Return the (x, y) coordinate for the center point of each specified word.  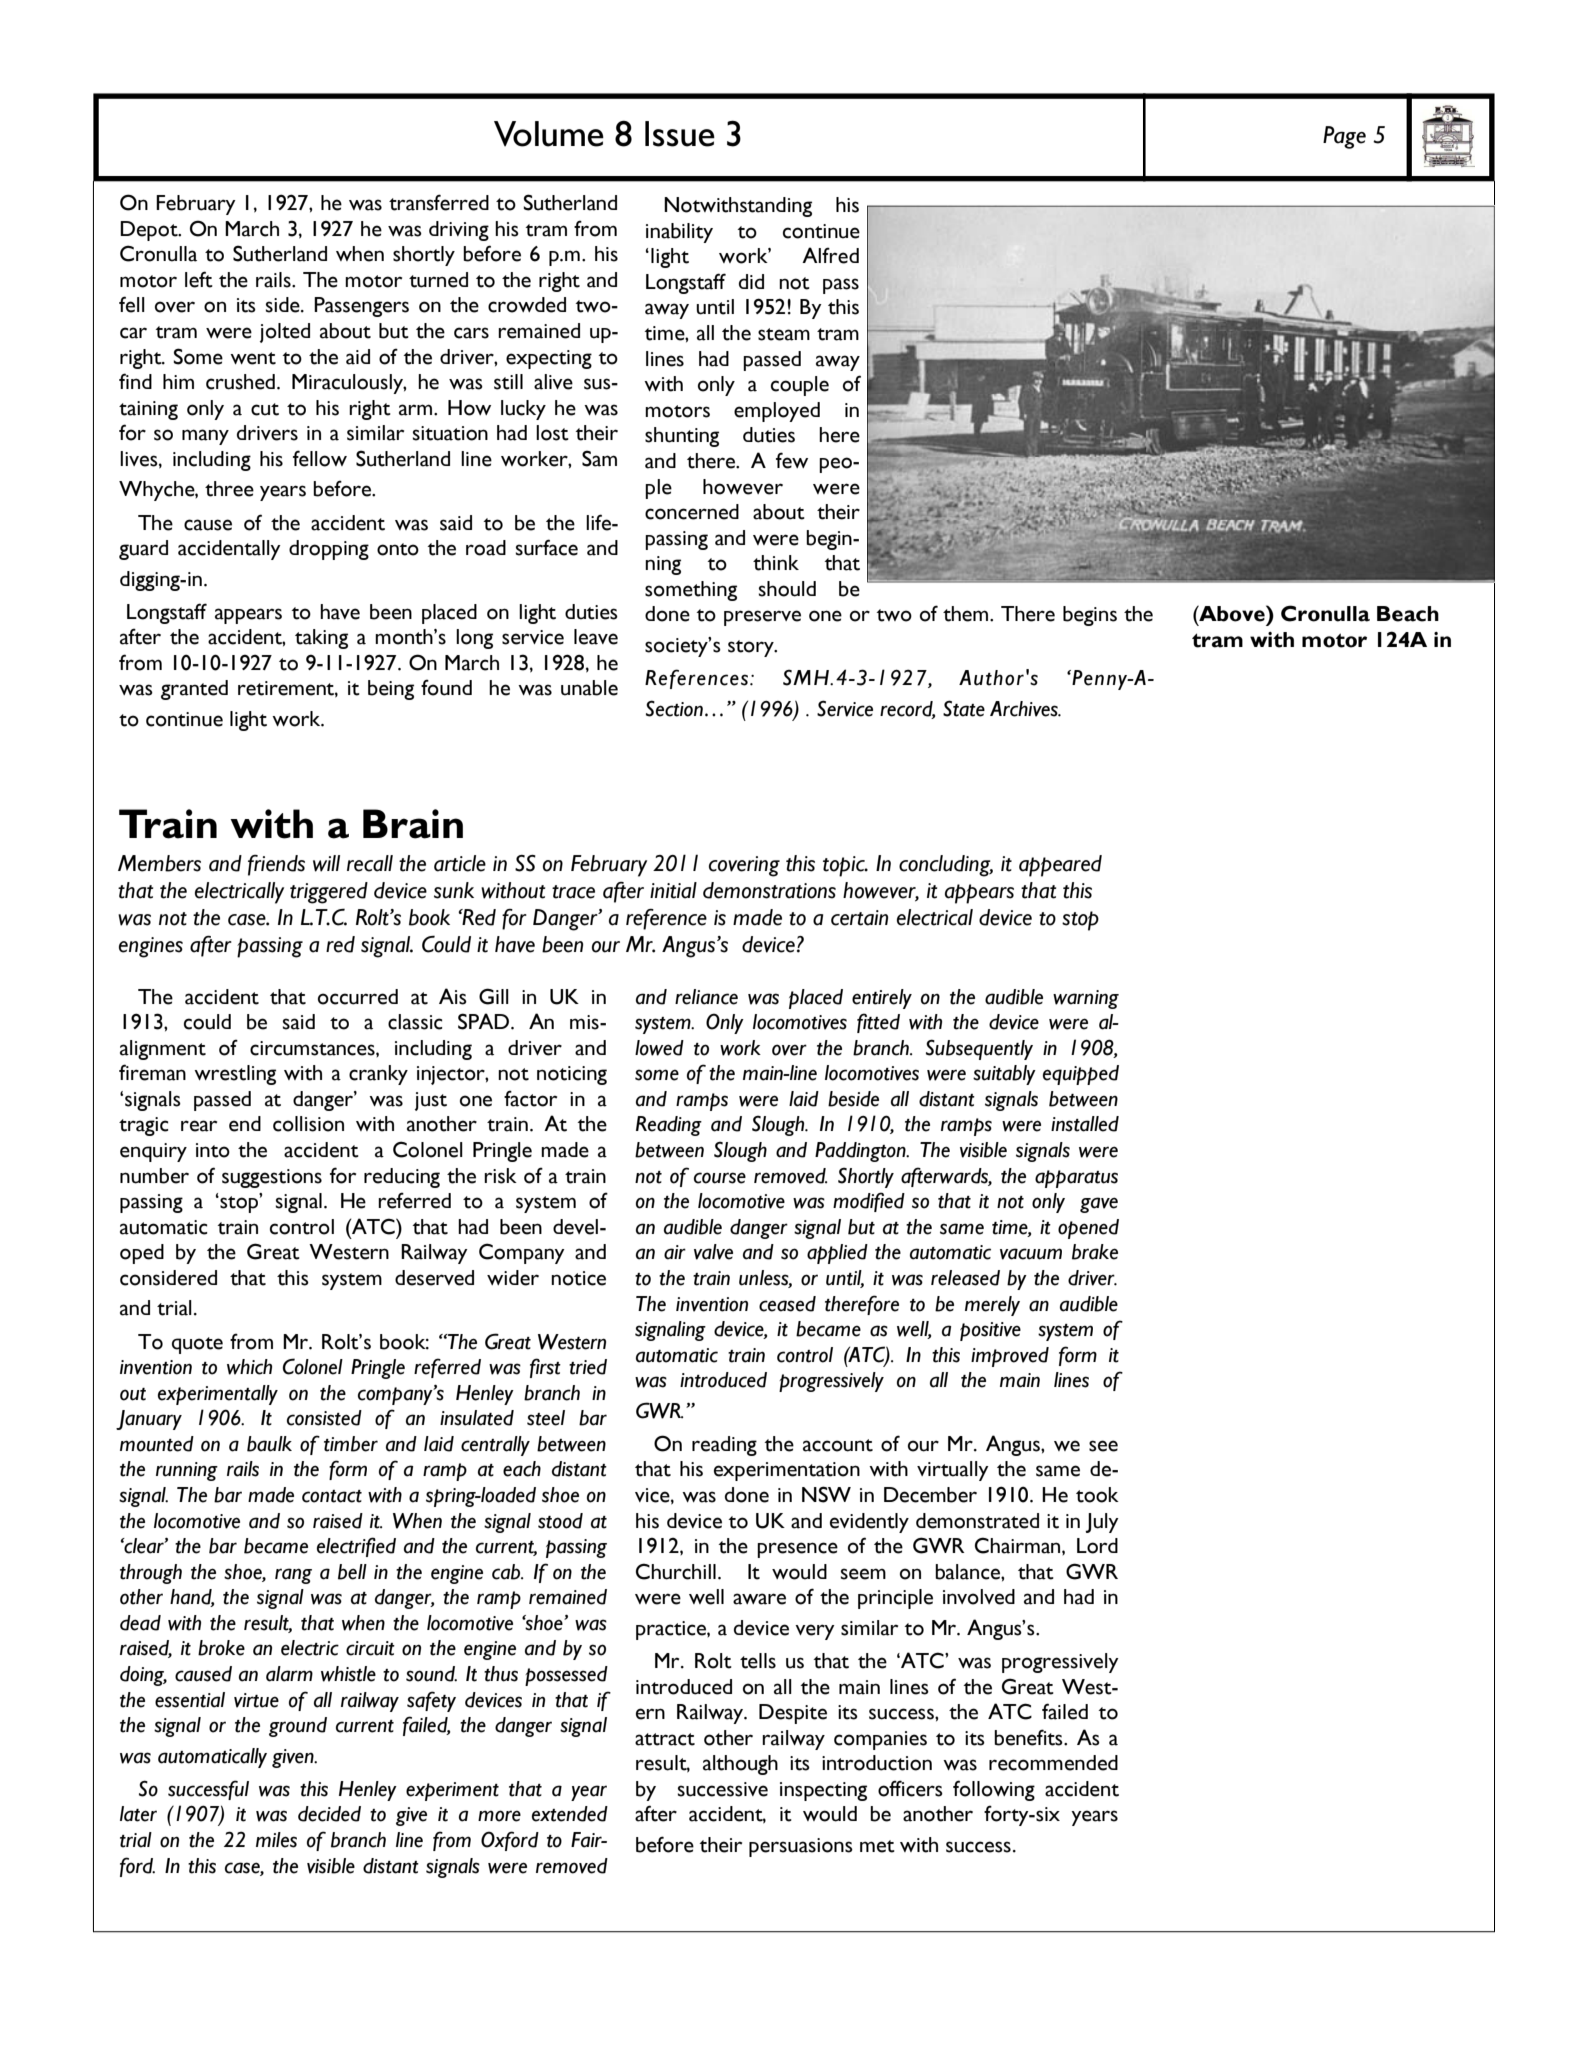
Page (1344, 137)
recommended (1053, 1763)
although (740, 1765)
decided (329, 1814)
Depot (150, 231)
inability (679, 233)
